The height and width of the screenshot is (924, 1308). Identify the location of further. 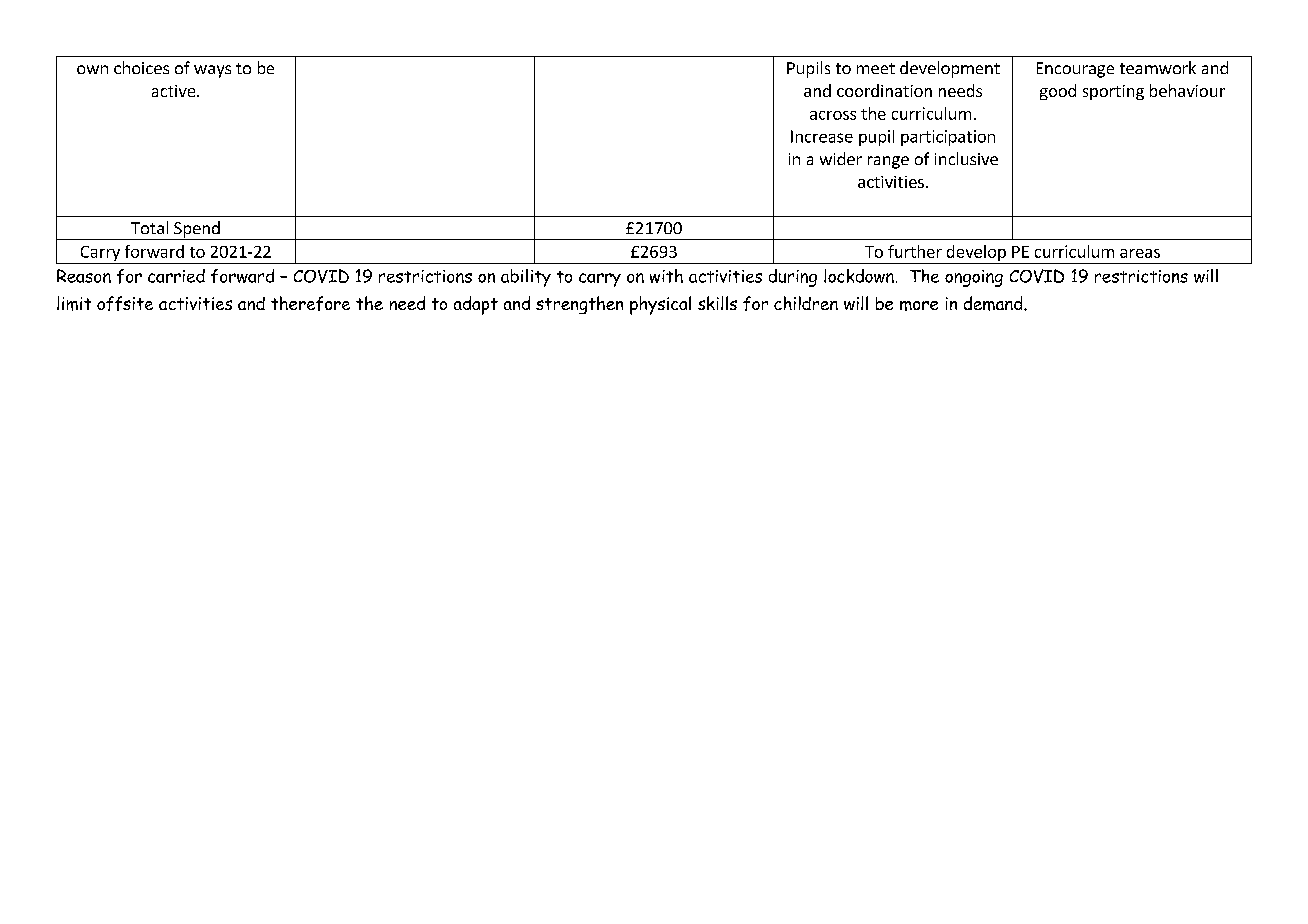
(915, 251).
